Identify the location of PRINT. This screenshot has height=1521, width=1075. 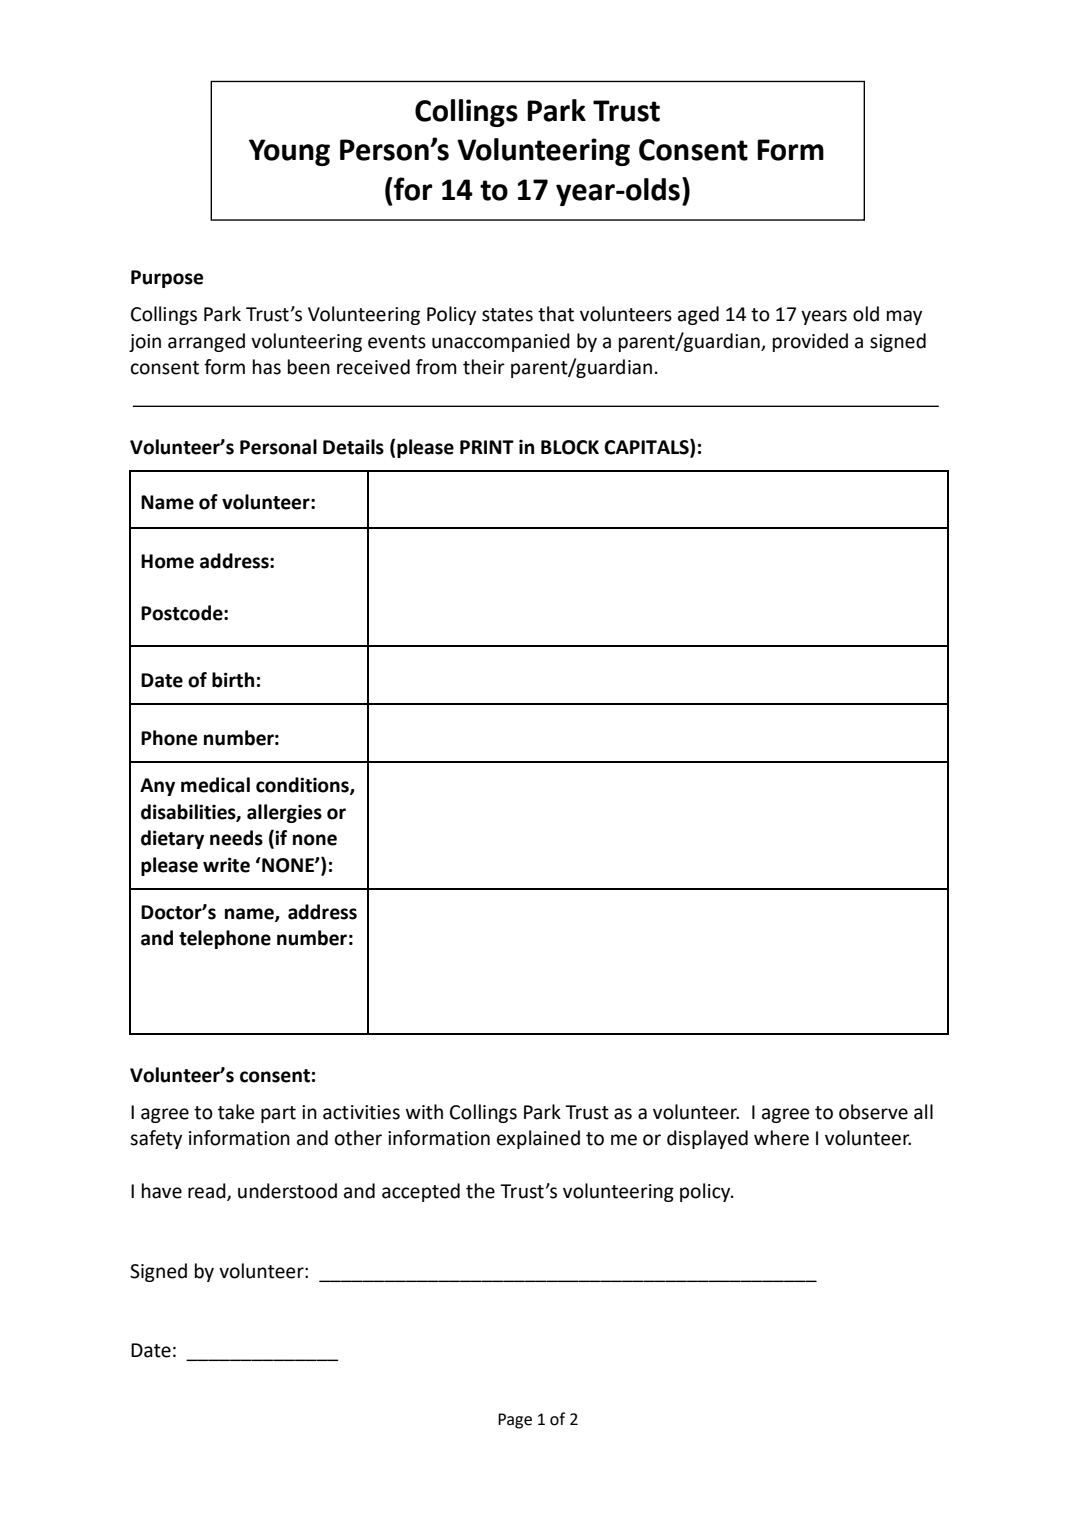
(487, 447).
